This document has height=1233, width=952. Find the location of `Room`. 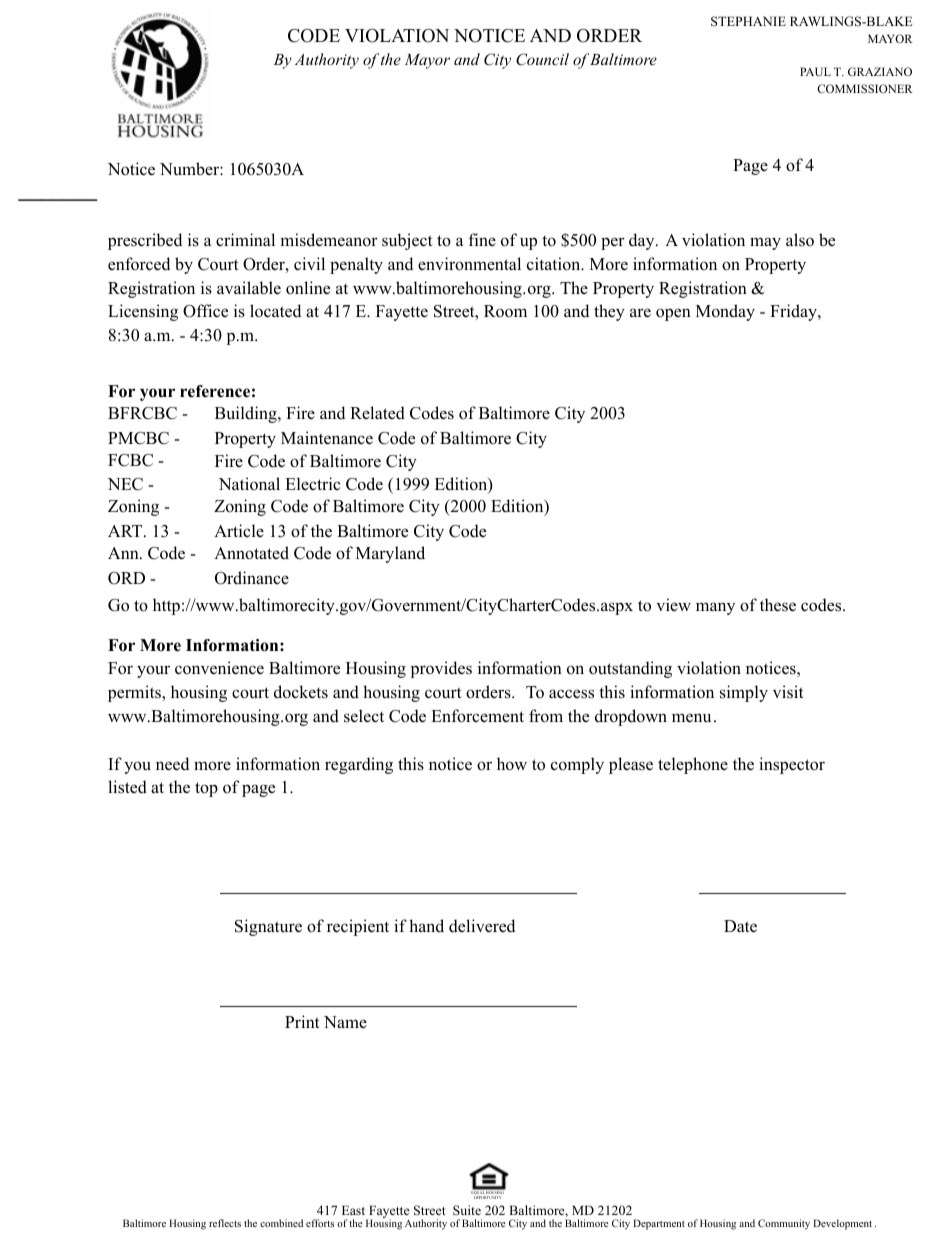

Room is located at coordinates (505, 311).
